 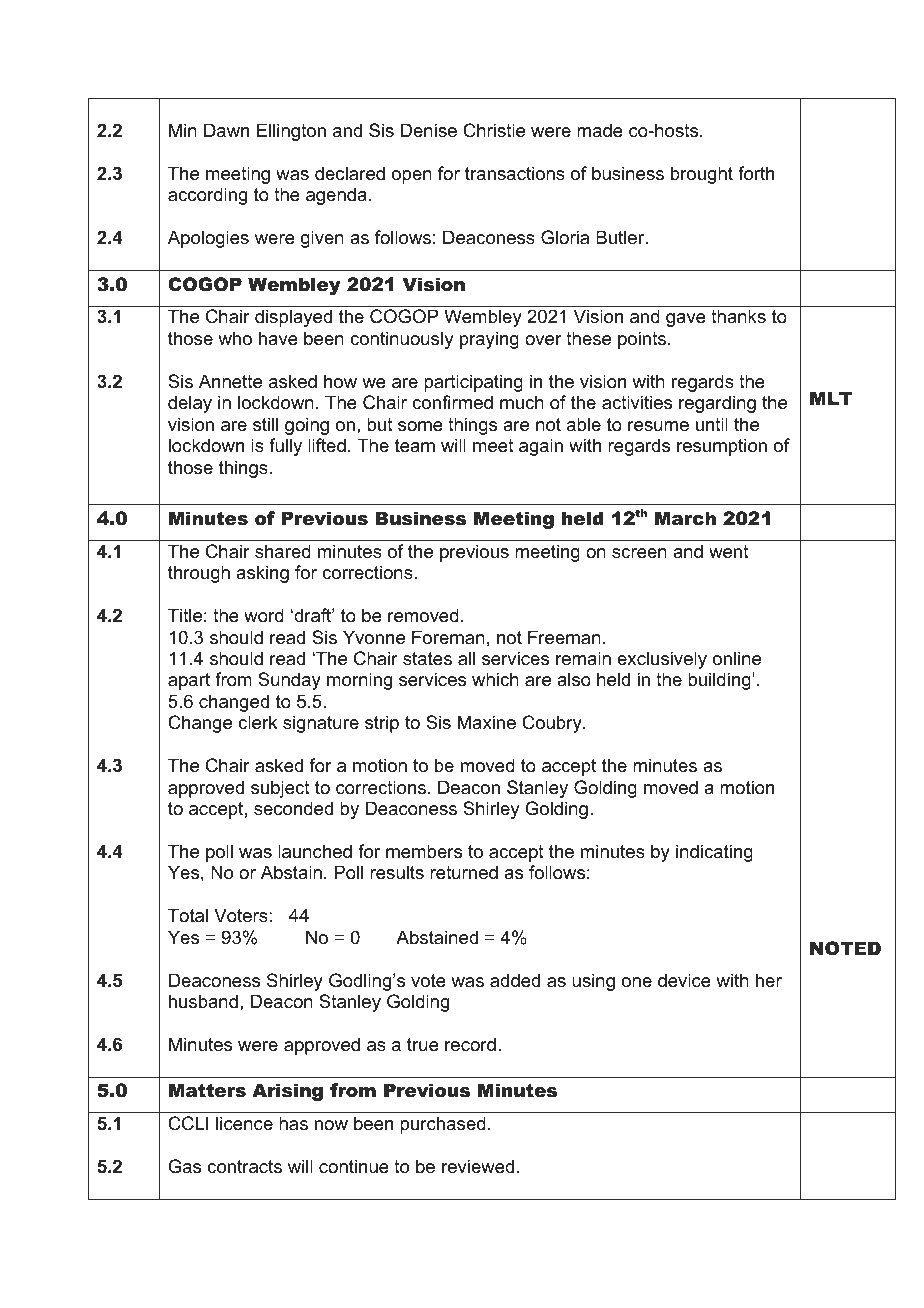 What do you see at coordinates (264, 615) in the document?
I see `word` at bounding box center [264, 615].
